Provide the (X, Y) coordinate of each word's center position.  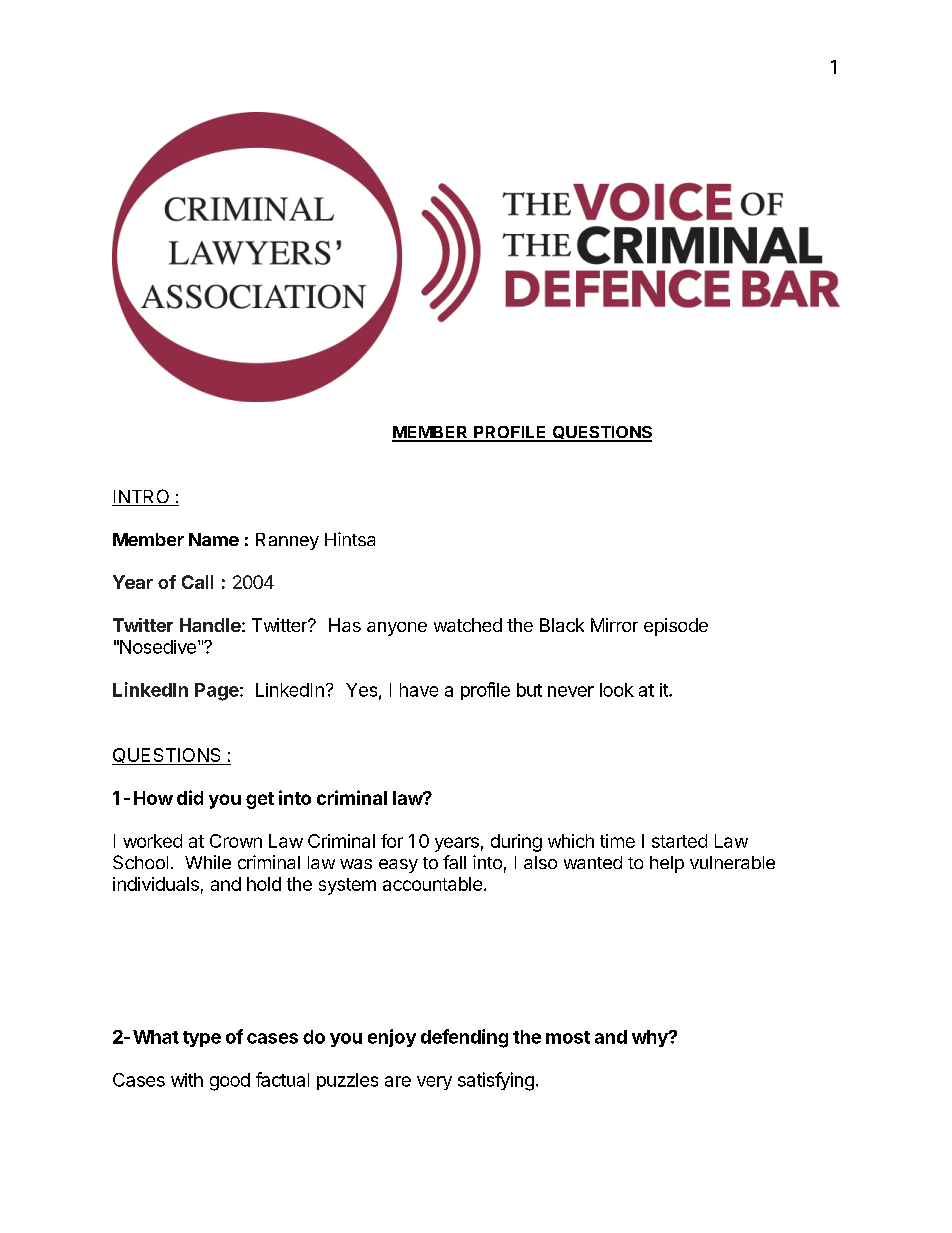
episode (676, 627)
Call (197, 582)
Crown (236, 841)
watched (468, 625)
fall (454, 862)
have (419, 690)
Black (562, 625)
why (651, 1038)
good (230, 1082)
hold (264, 884)
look (617, 690)
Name (214, 539)
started (679, 841)
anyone (397, 629)
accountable (432, 884)
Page (218, 692)
